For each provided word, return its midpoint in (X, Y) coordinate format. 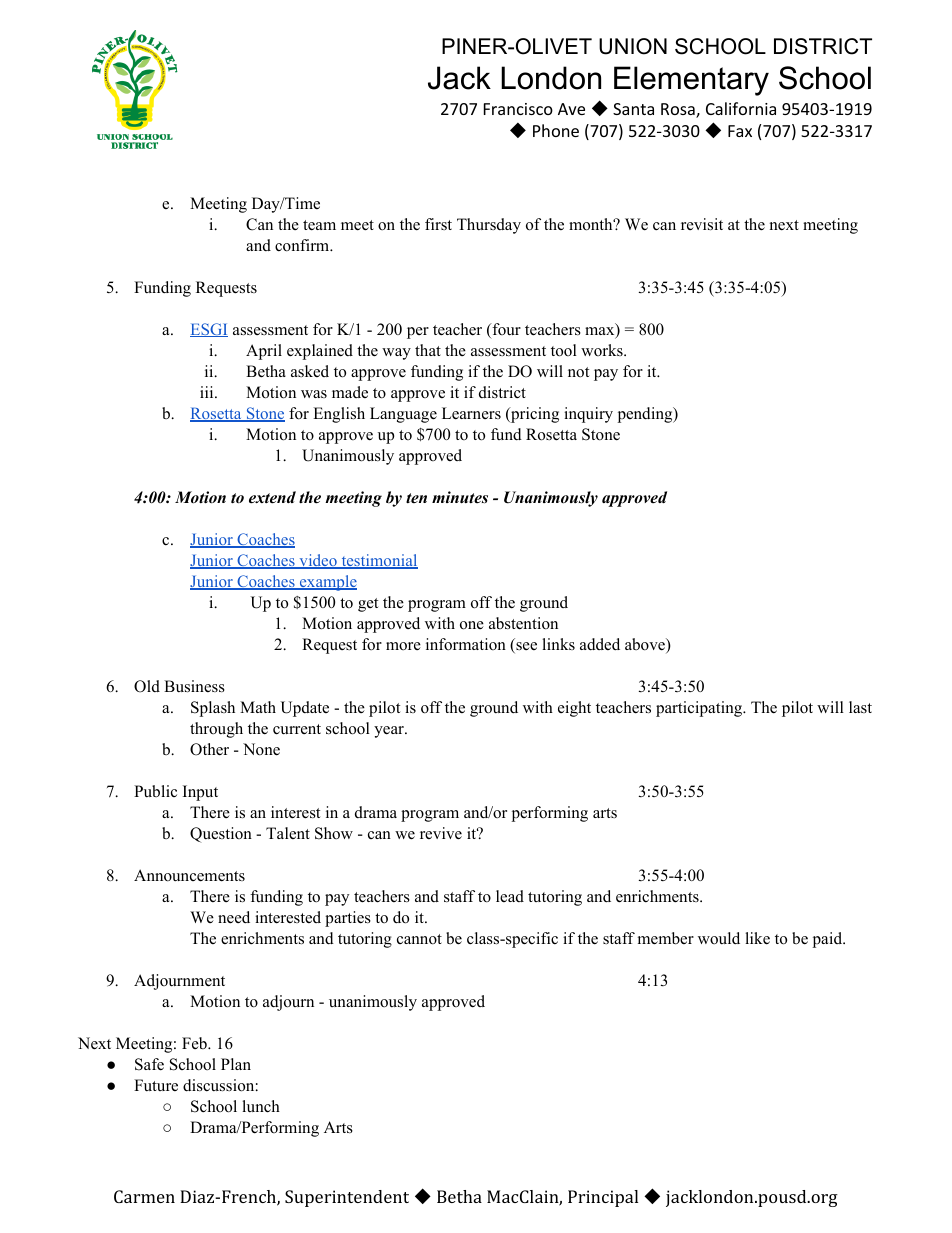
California (741, 108)
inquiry (588, 415)
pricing (534, 415)
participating (700, 709)
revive (441, 833)
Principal (603, 1198)
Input (200, 793)
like (757, 938)
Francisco (518, 109)
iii (208, 392)
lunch (261, 1106)
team (319, 225)
